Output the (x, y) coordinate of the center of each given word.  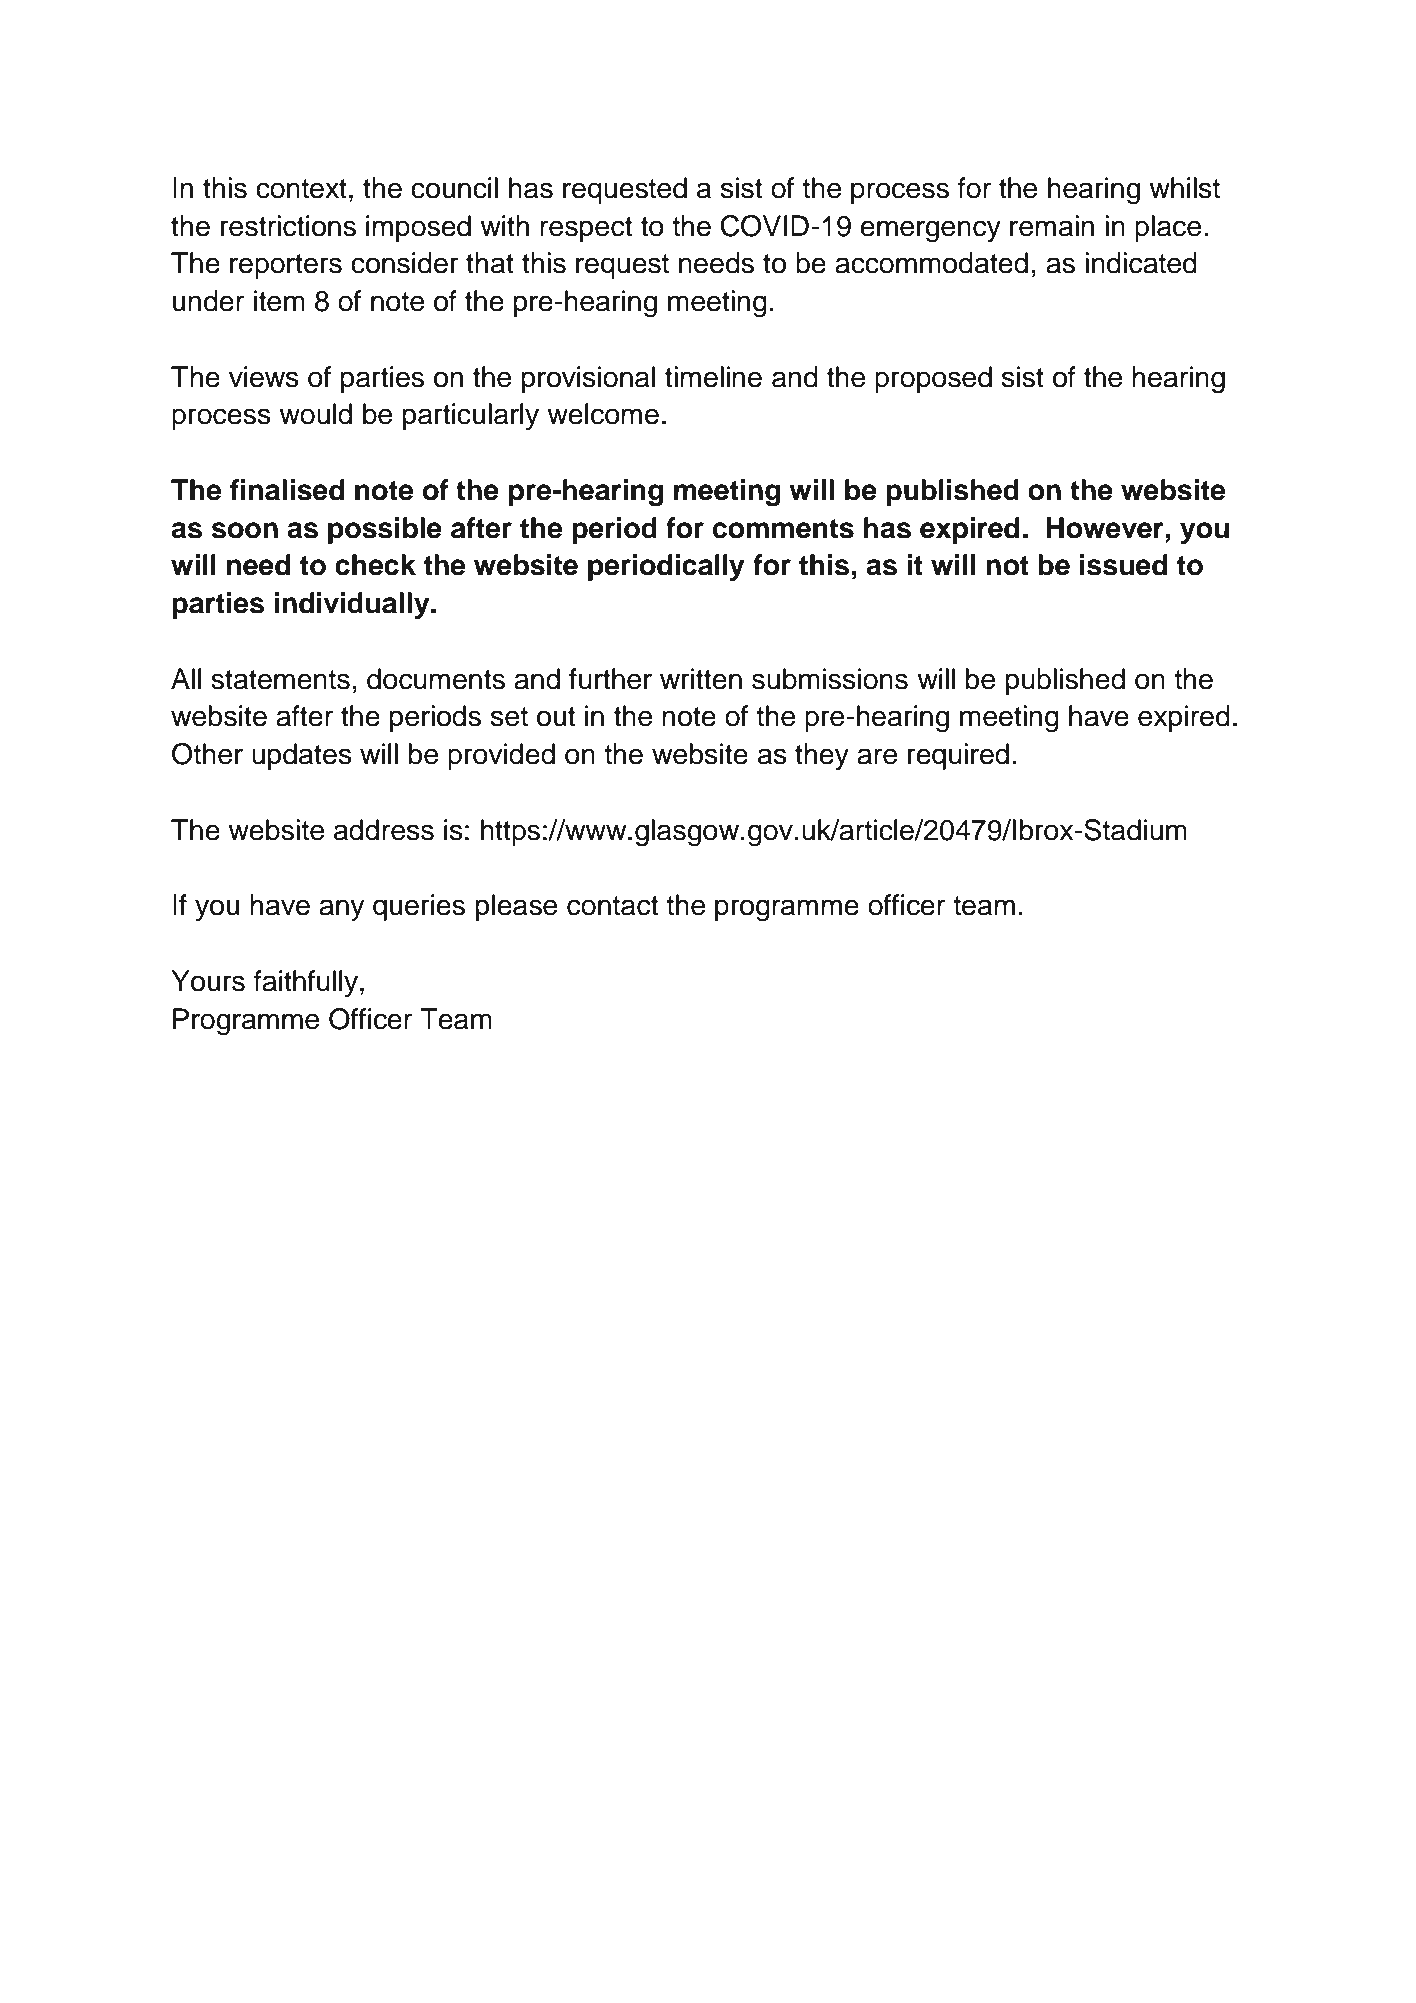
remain (1052, 226)
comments (783, 529)
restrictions (288, 226)
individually (353, 605)
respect (586, 229)
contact (612, 906)
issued (1123, 565)
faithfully (307, 983)
